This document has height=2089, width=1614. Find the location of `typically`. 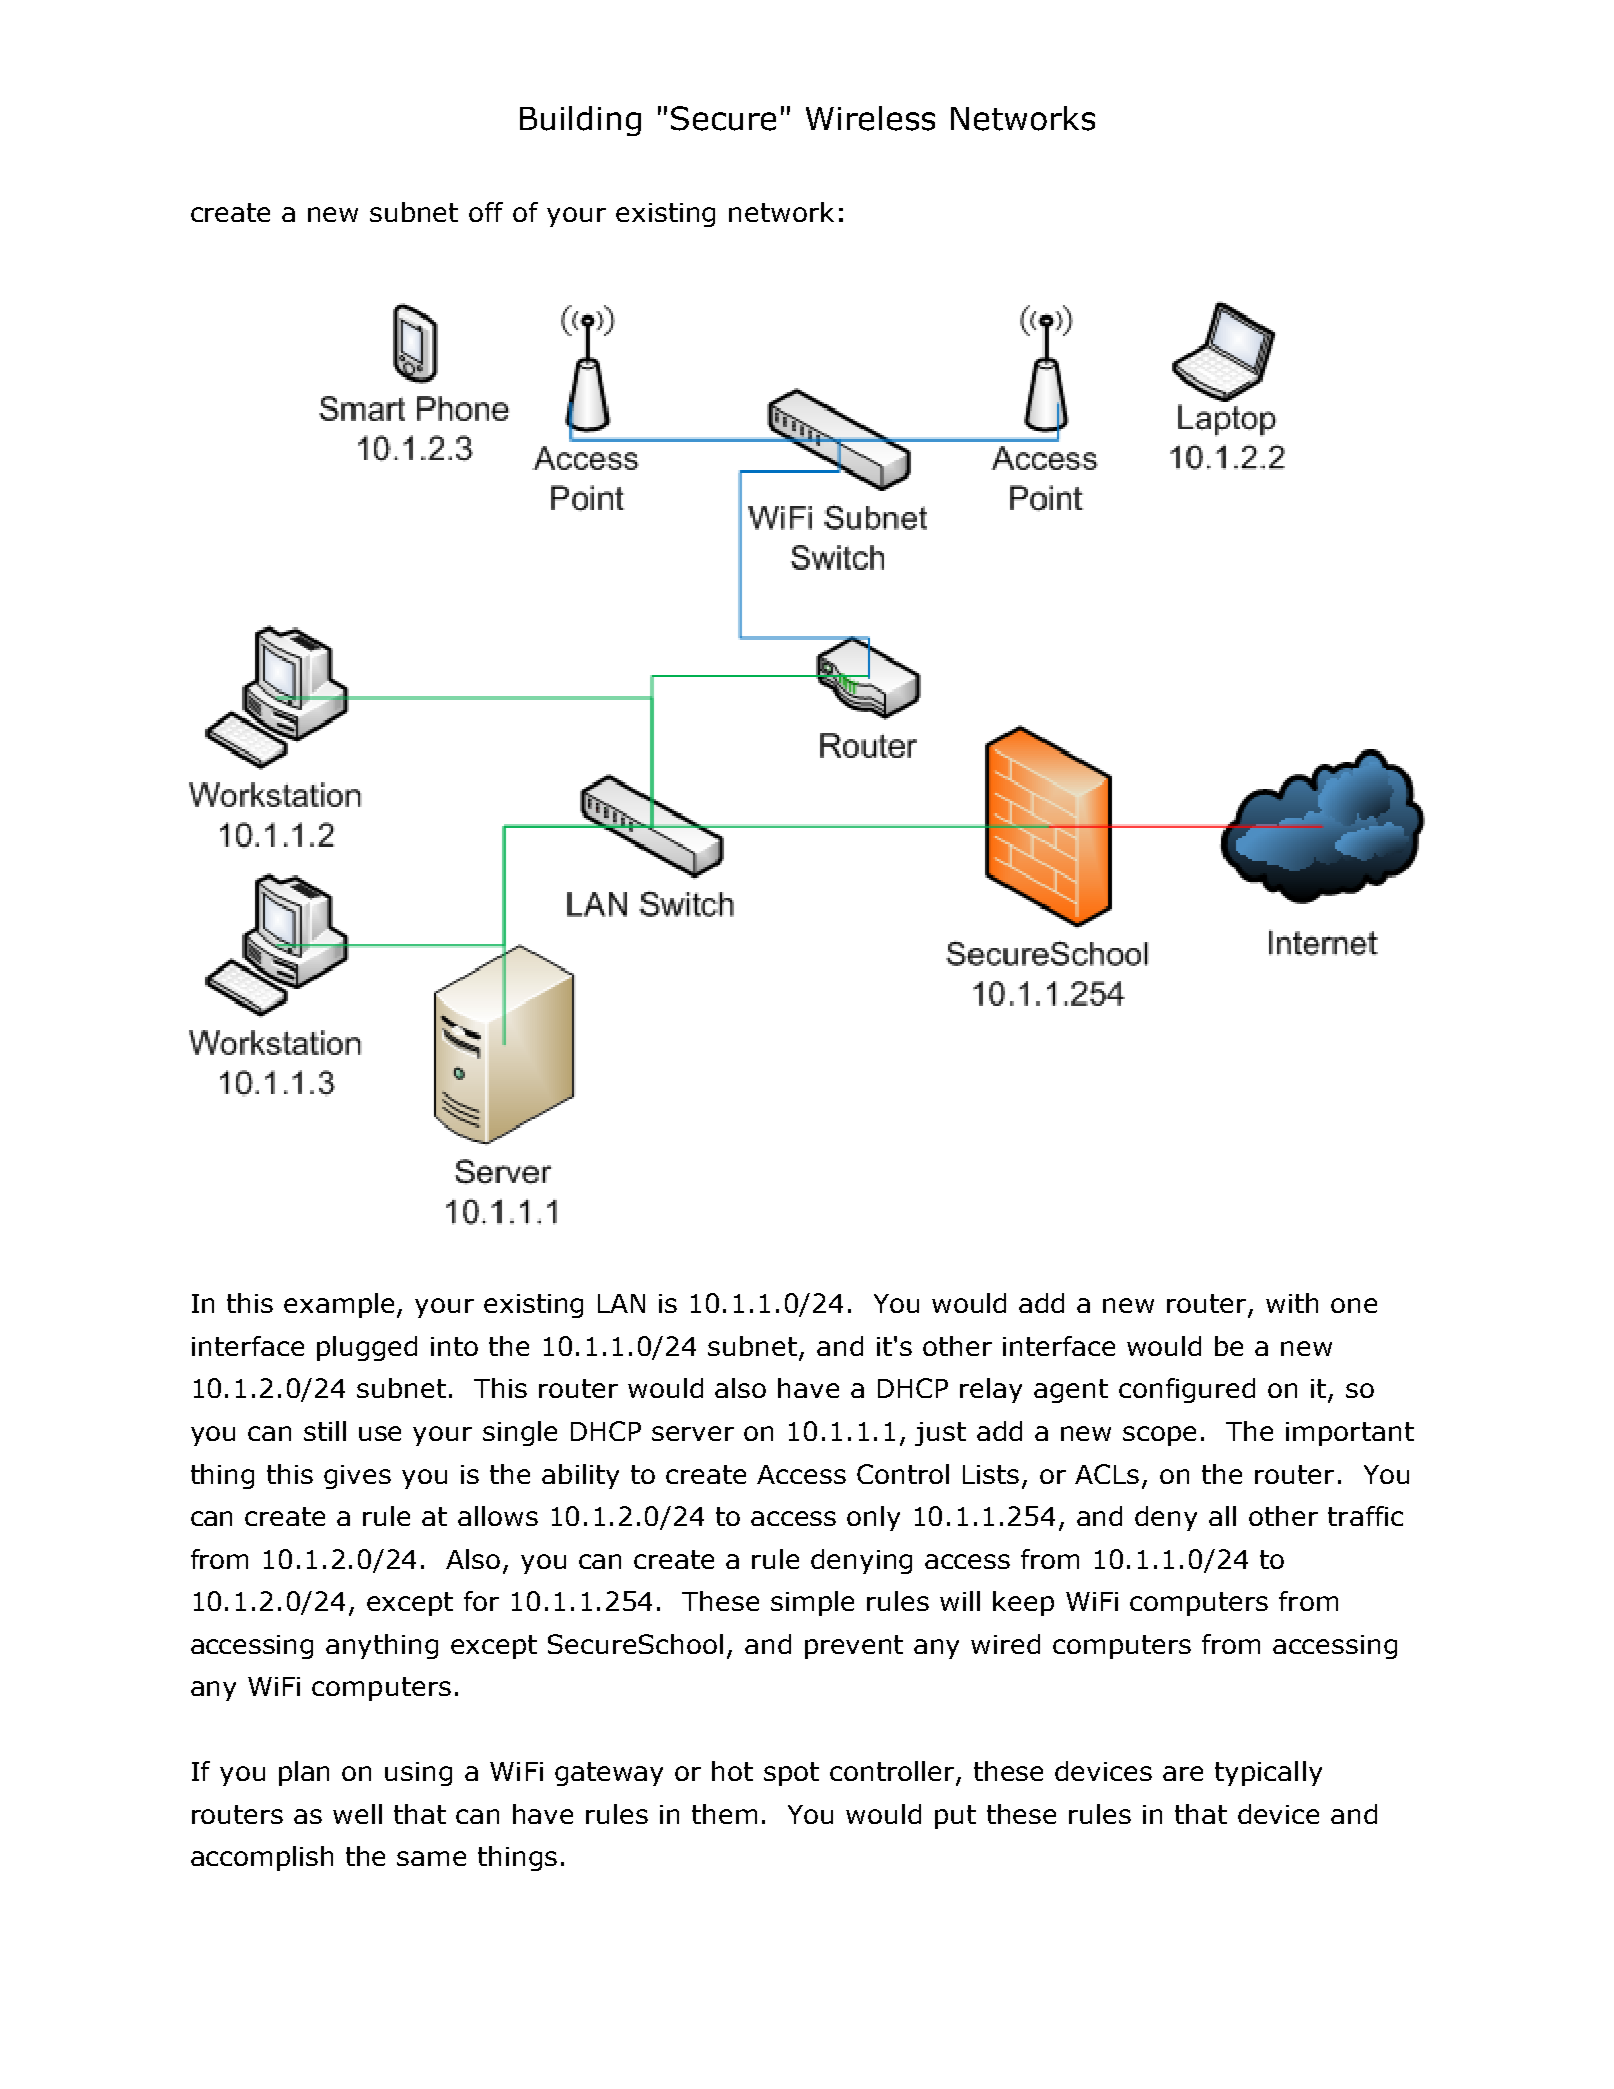

typically is located at coordinates (1268, 1773).
